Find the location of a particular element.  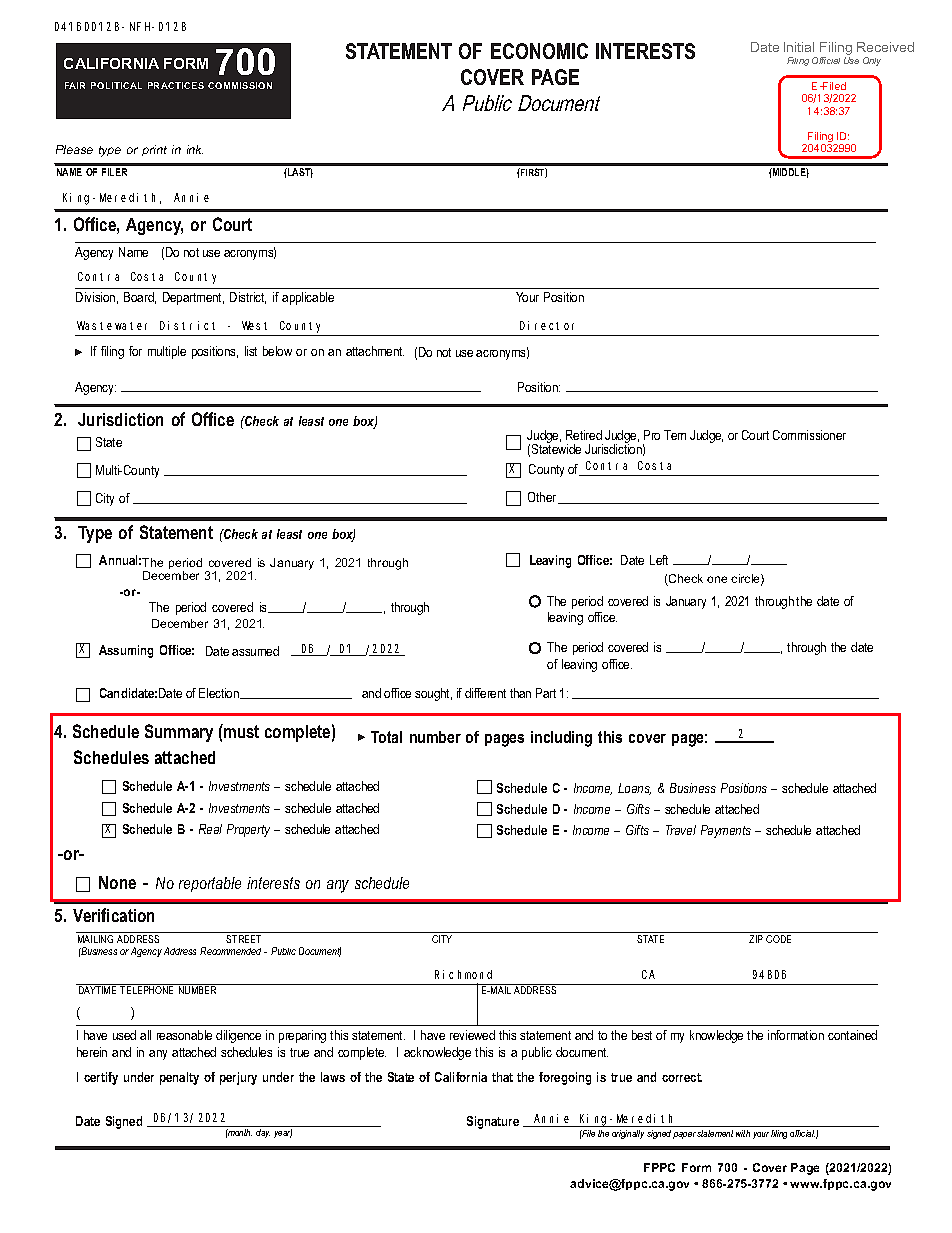

PRACTICES is located at coordinates (176, 85).
